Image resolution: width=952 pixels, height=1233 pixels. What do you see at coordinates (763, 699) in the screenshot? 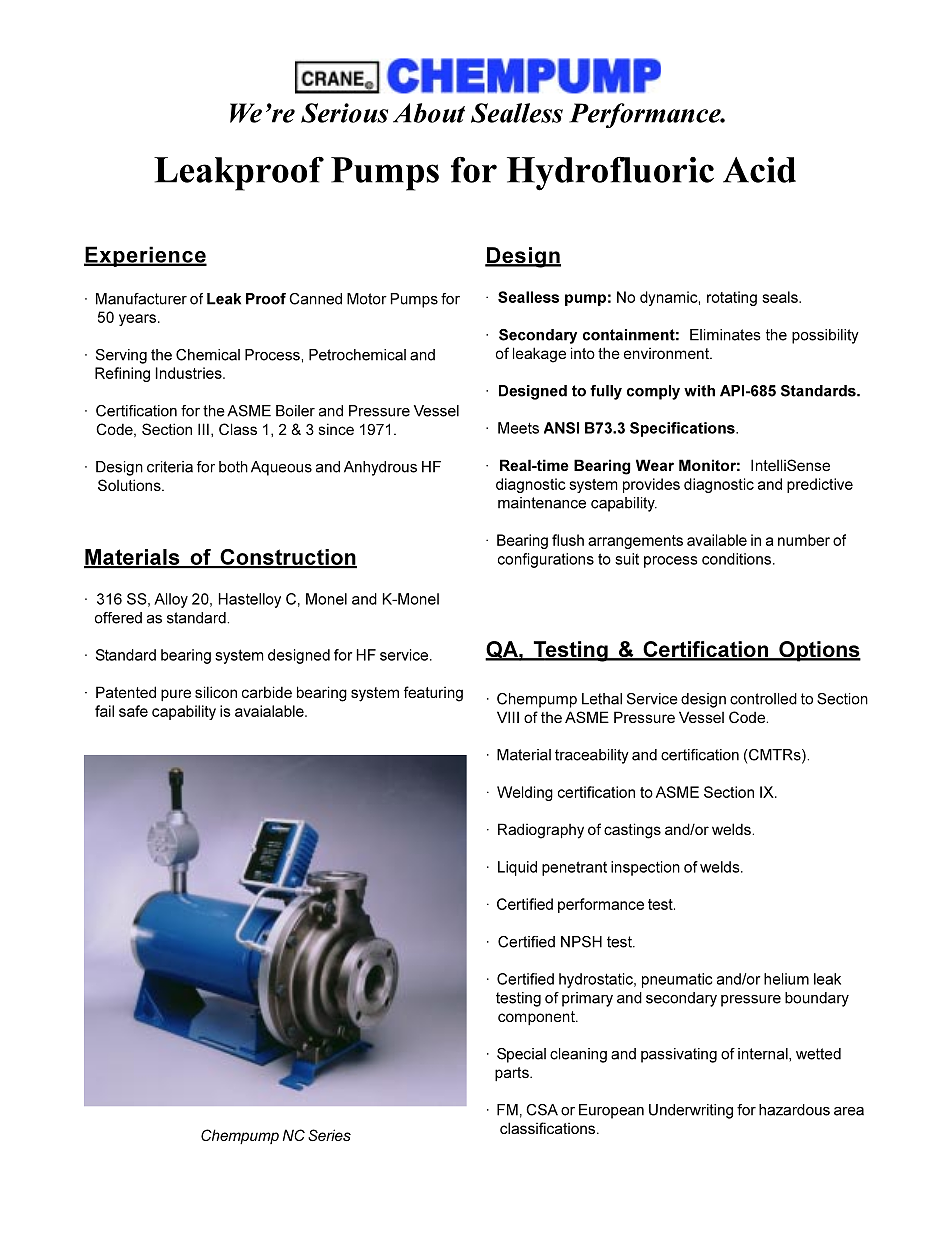
I see `controlled` at bounding box center [763, 699].
